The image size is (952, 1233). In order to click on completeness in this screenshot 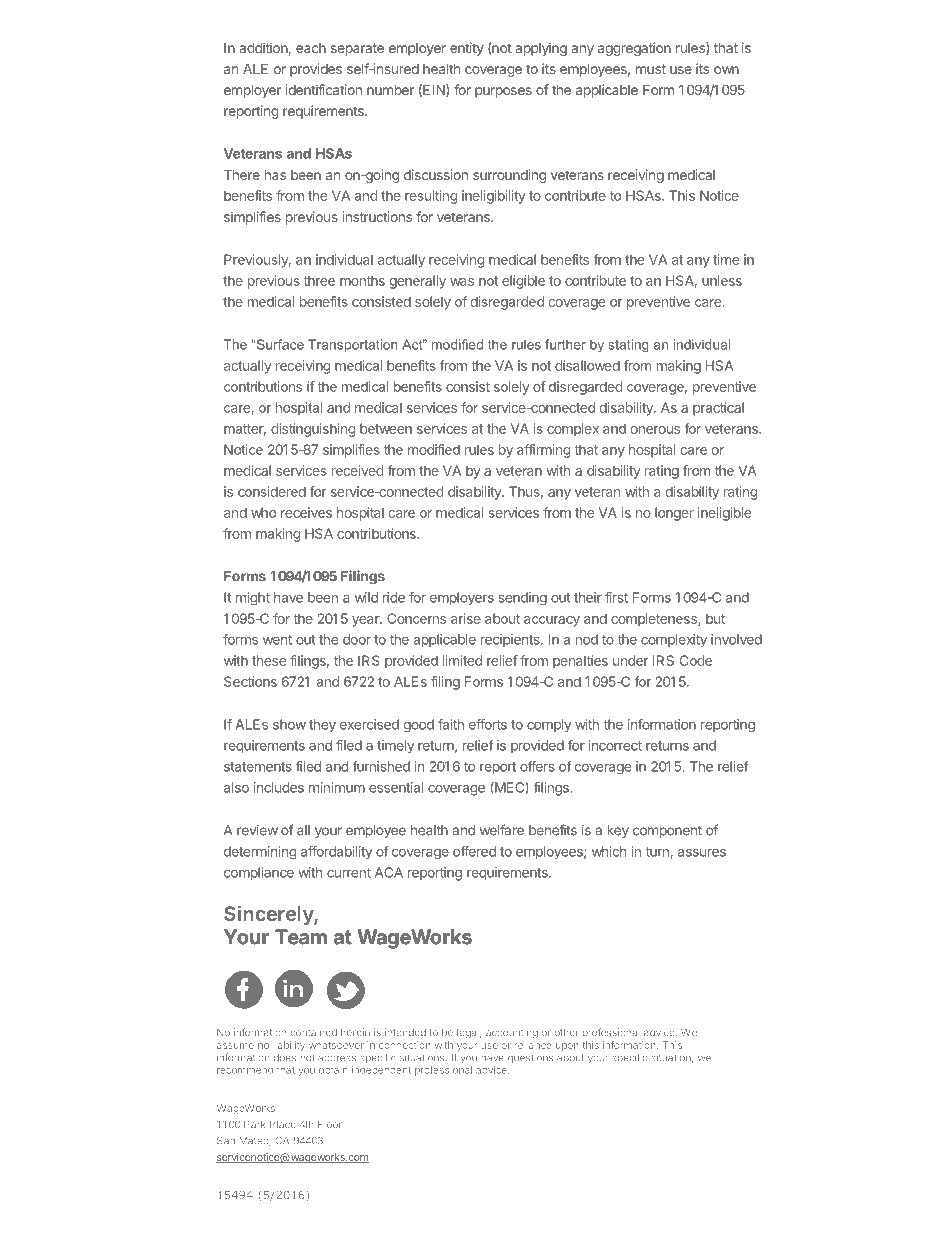, I will do `click(655, 620)`.
